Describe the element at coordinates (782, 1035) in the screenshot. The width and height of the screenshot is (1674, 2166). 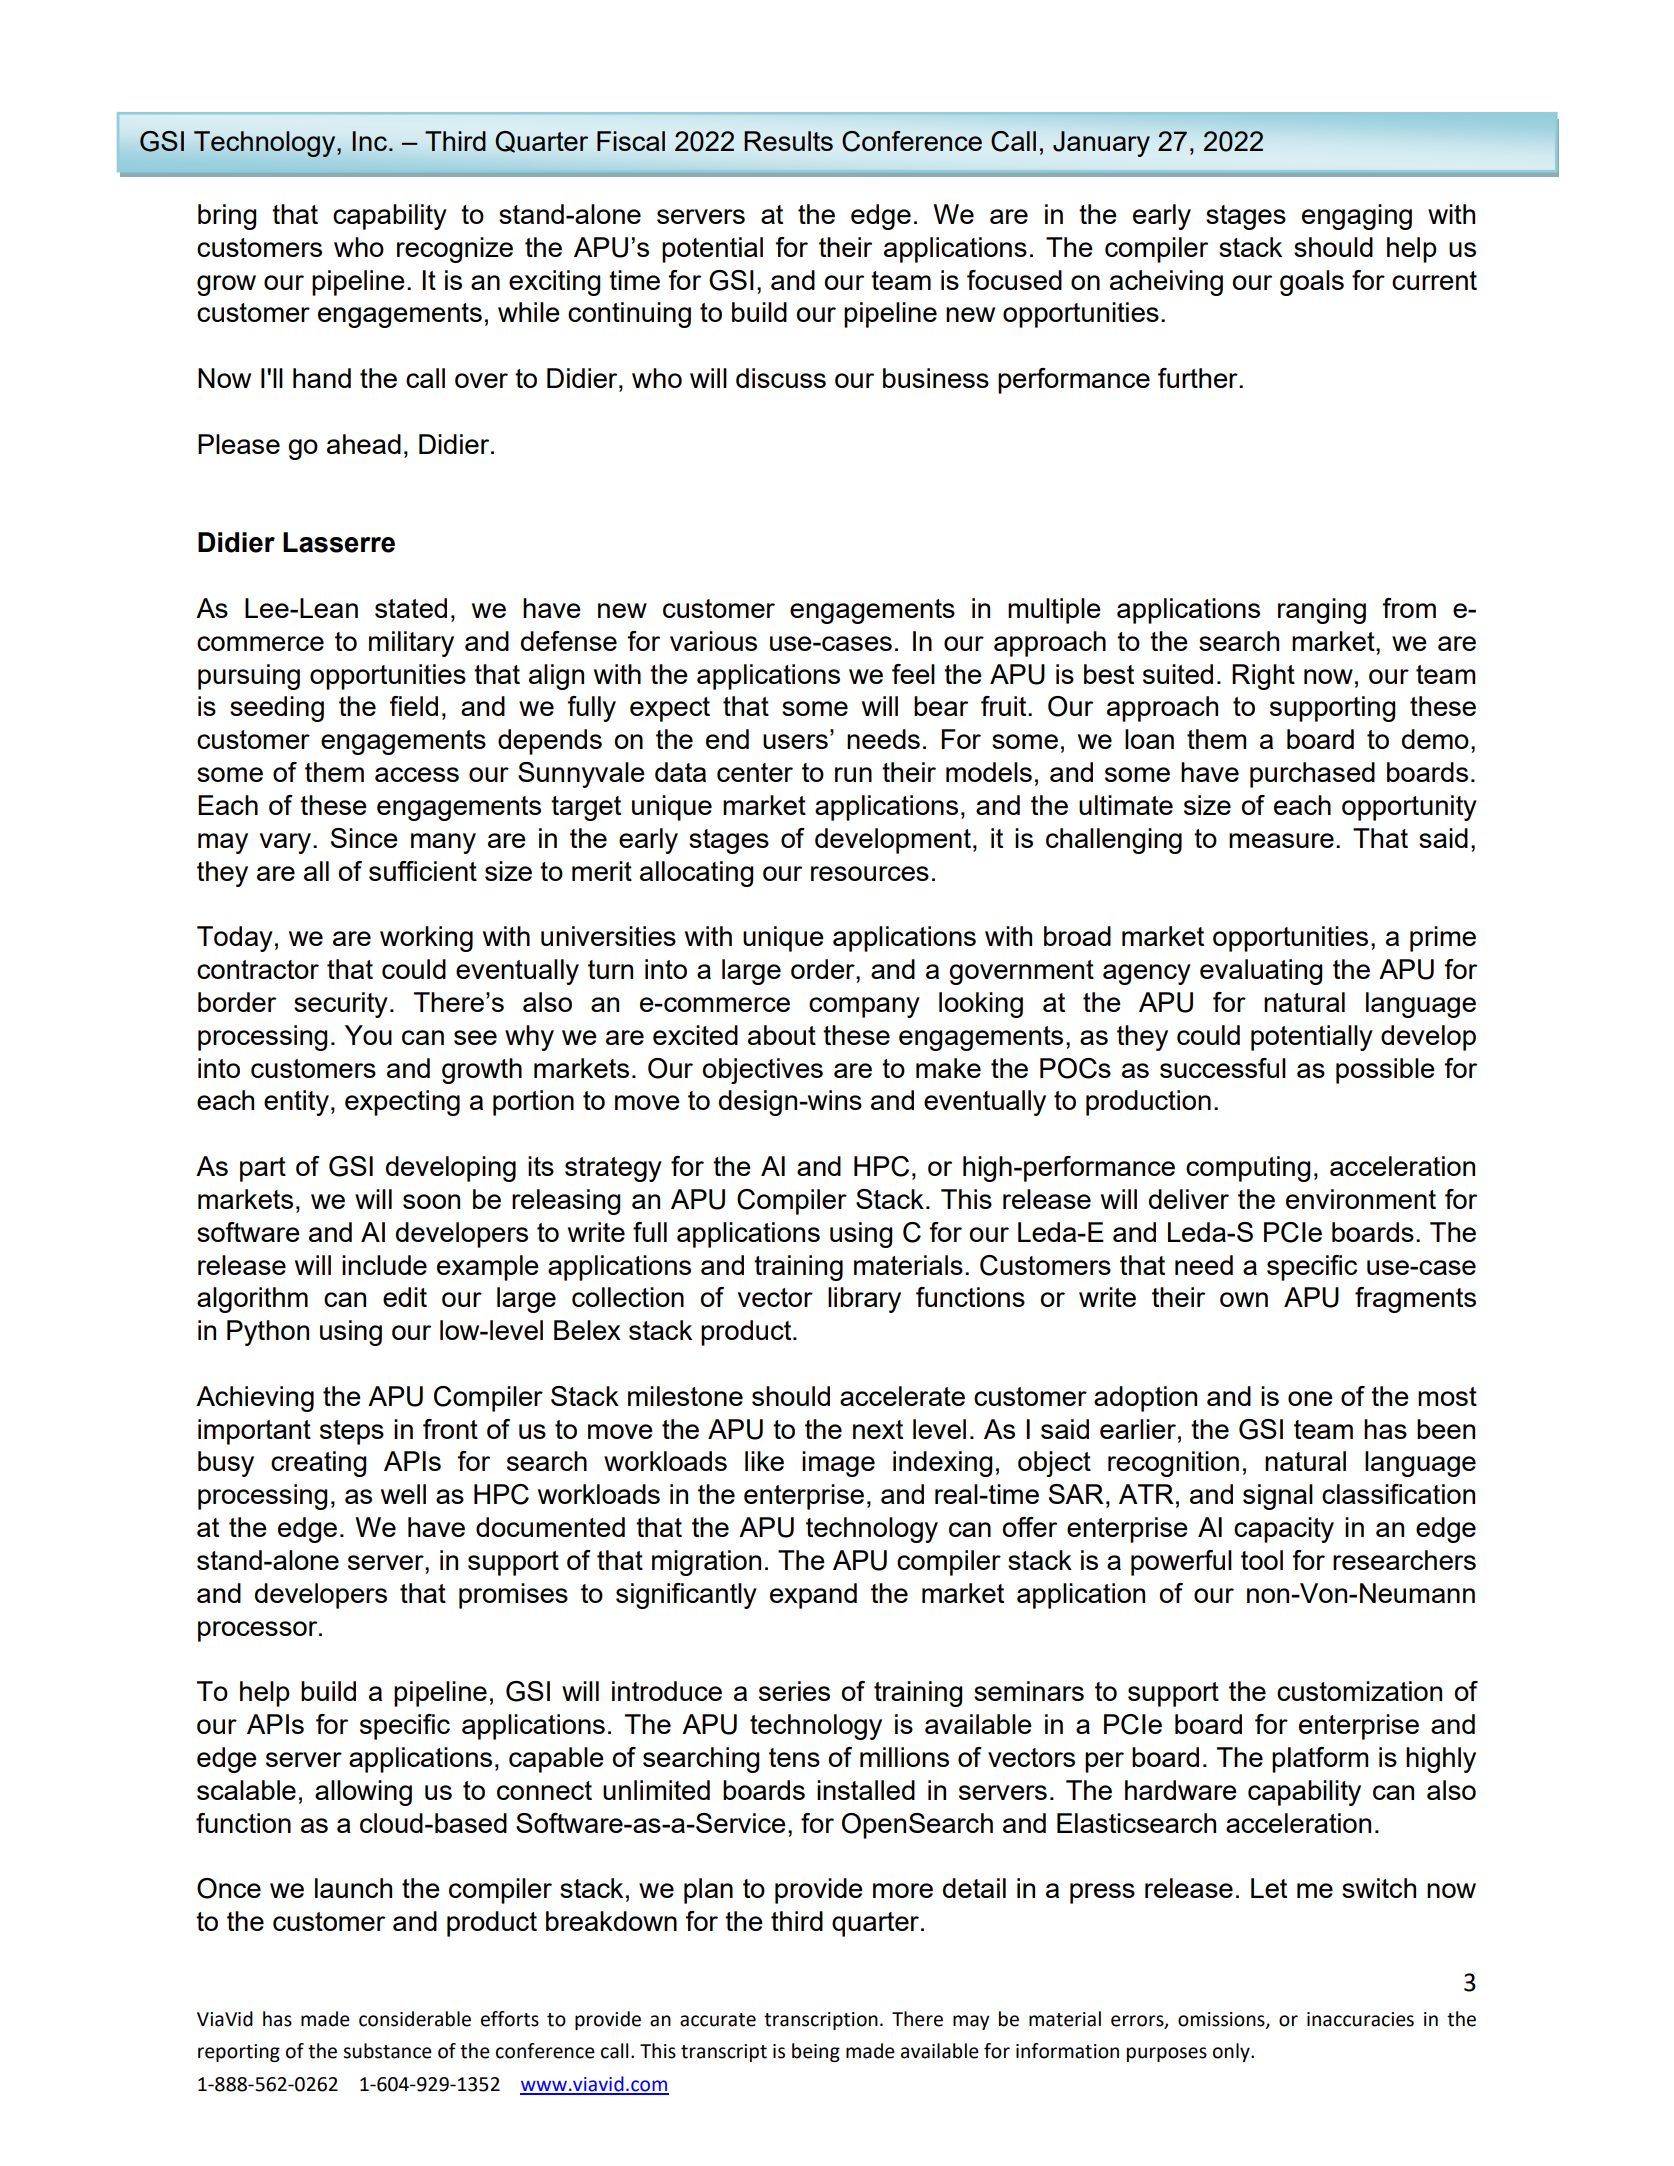
I see `about` at that location.
